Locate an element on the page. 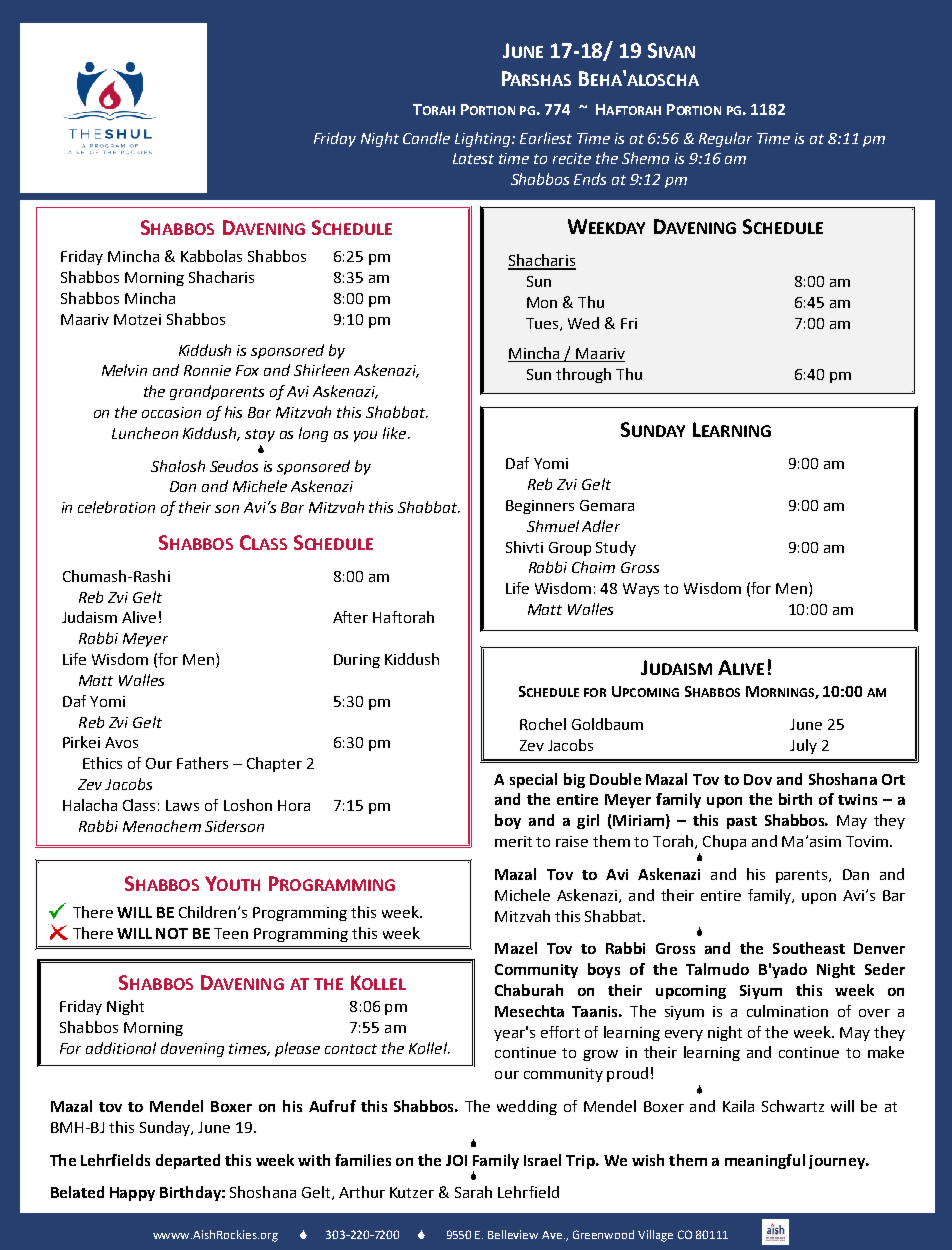 The width and height of the document is (952, 1250). July is located at coordinates (803, 746).
